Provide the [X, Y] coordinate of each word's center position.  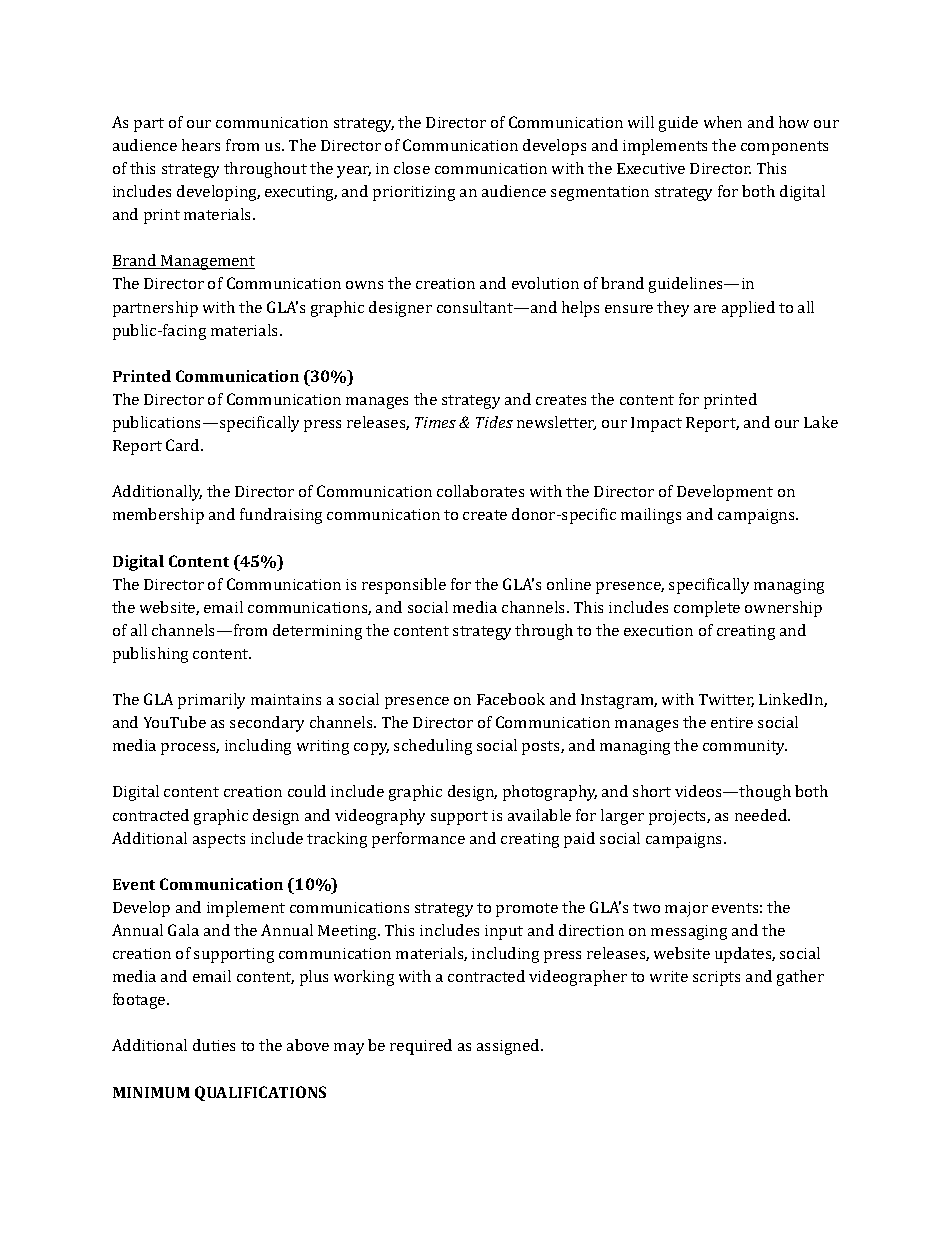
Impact [656, 424]
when [723, 122]
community [745, 747]
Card [184, 445]
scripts [716, 978]
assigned [509, 1047]
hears [201, 145]
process [190, 749]
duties [214, 1045]
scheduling [433, 747]
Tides [494, 422]
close [412, 168]
